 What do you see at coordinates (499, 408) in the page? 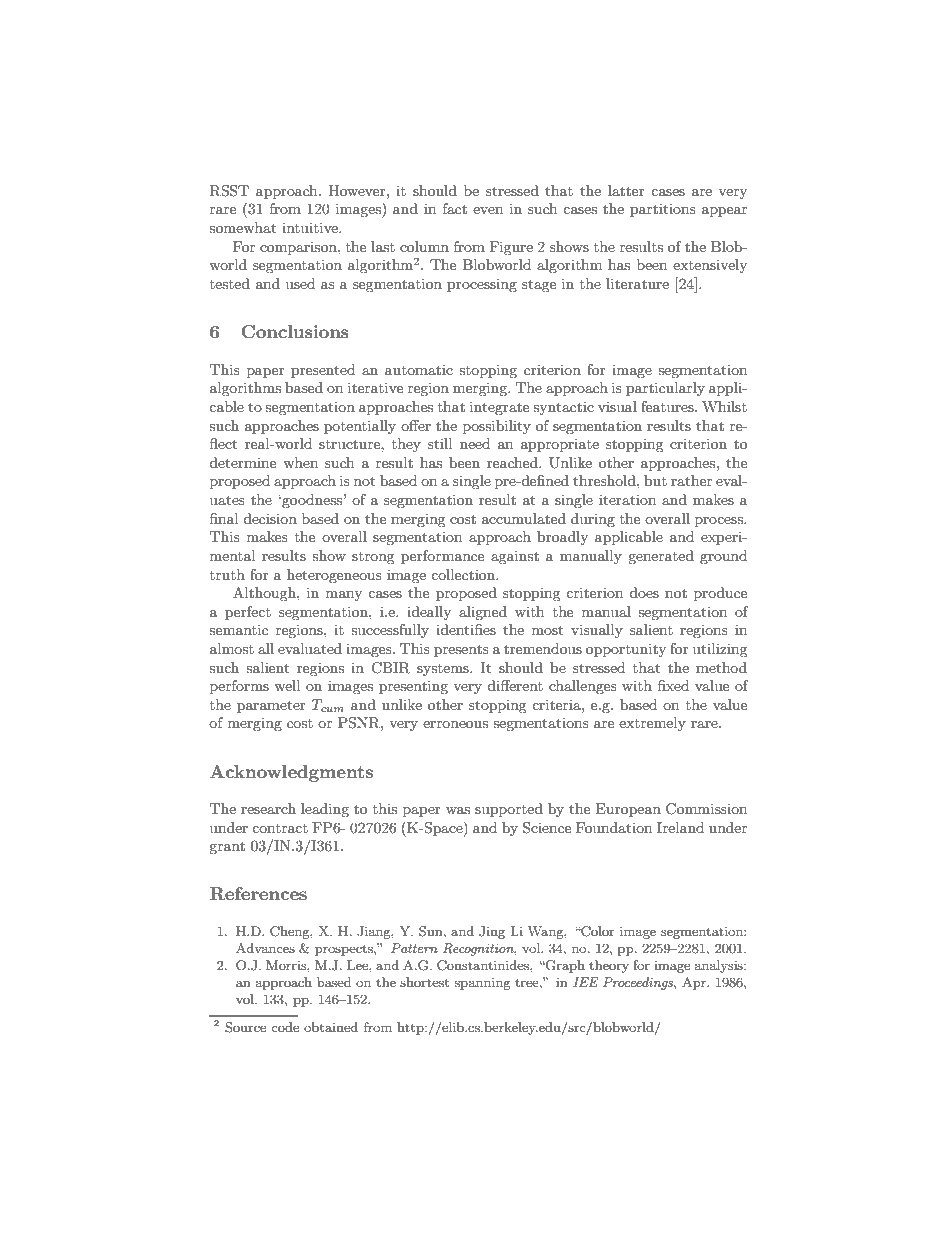
I see `integrate` at bounding box center [499, 408].
